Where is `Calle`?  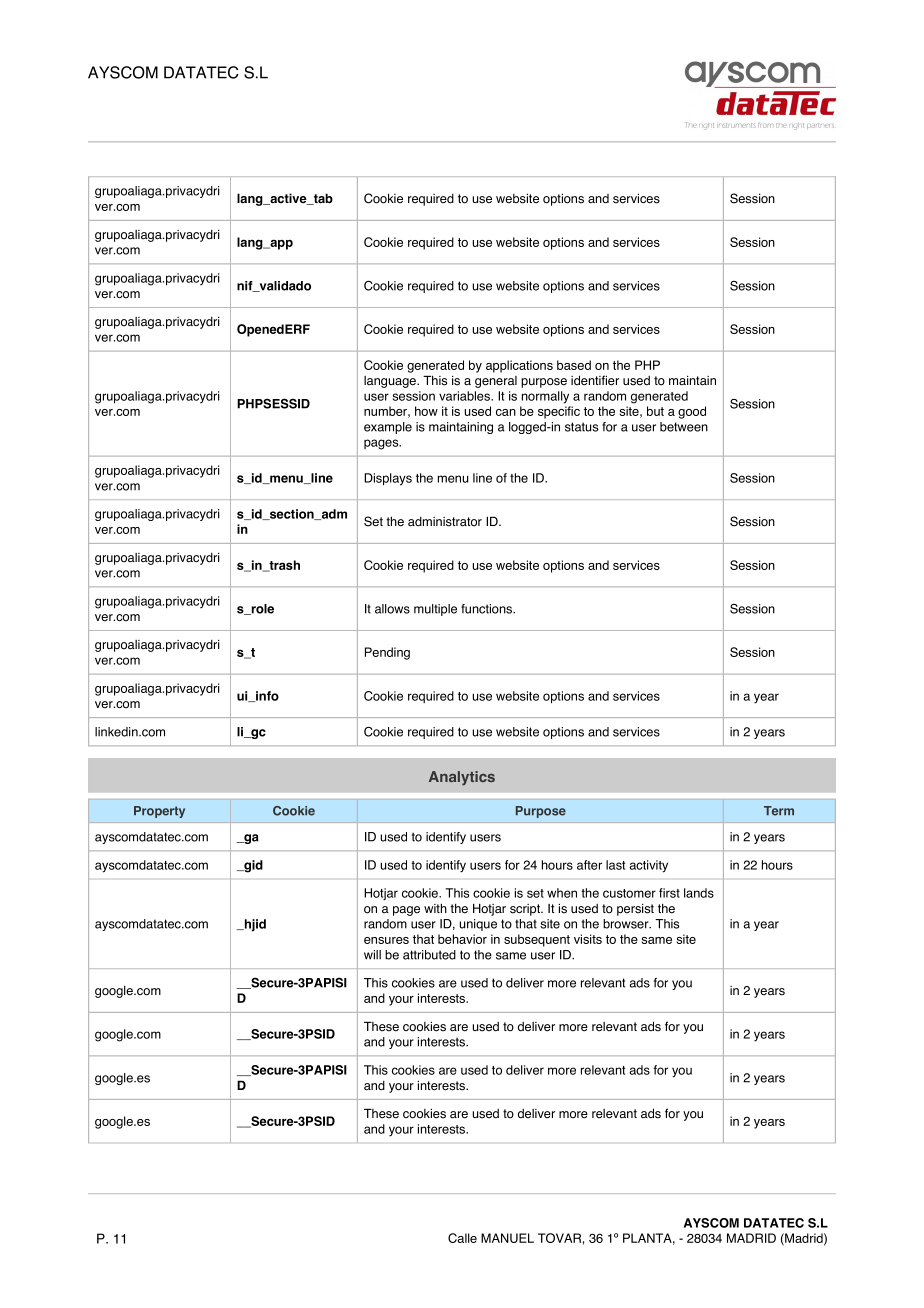
Calle is located at coordinates (462, 1238).
